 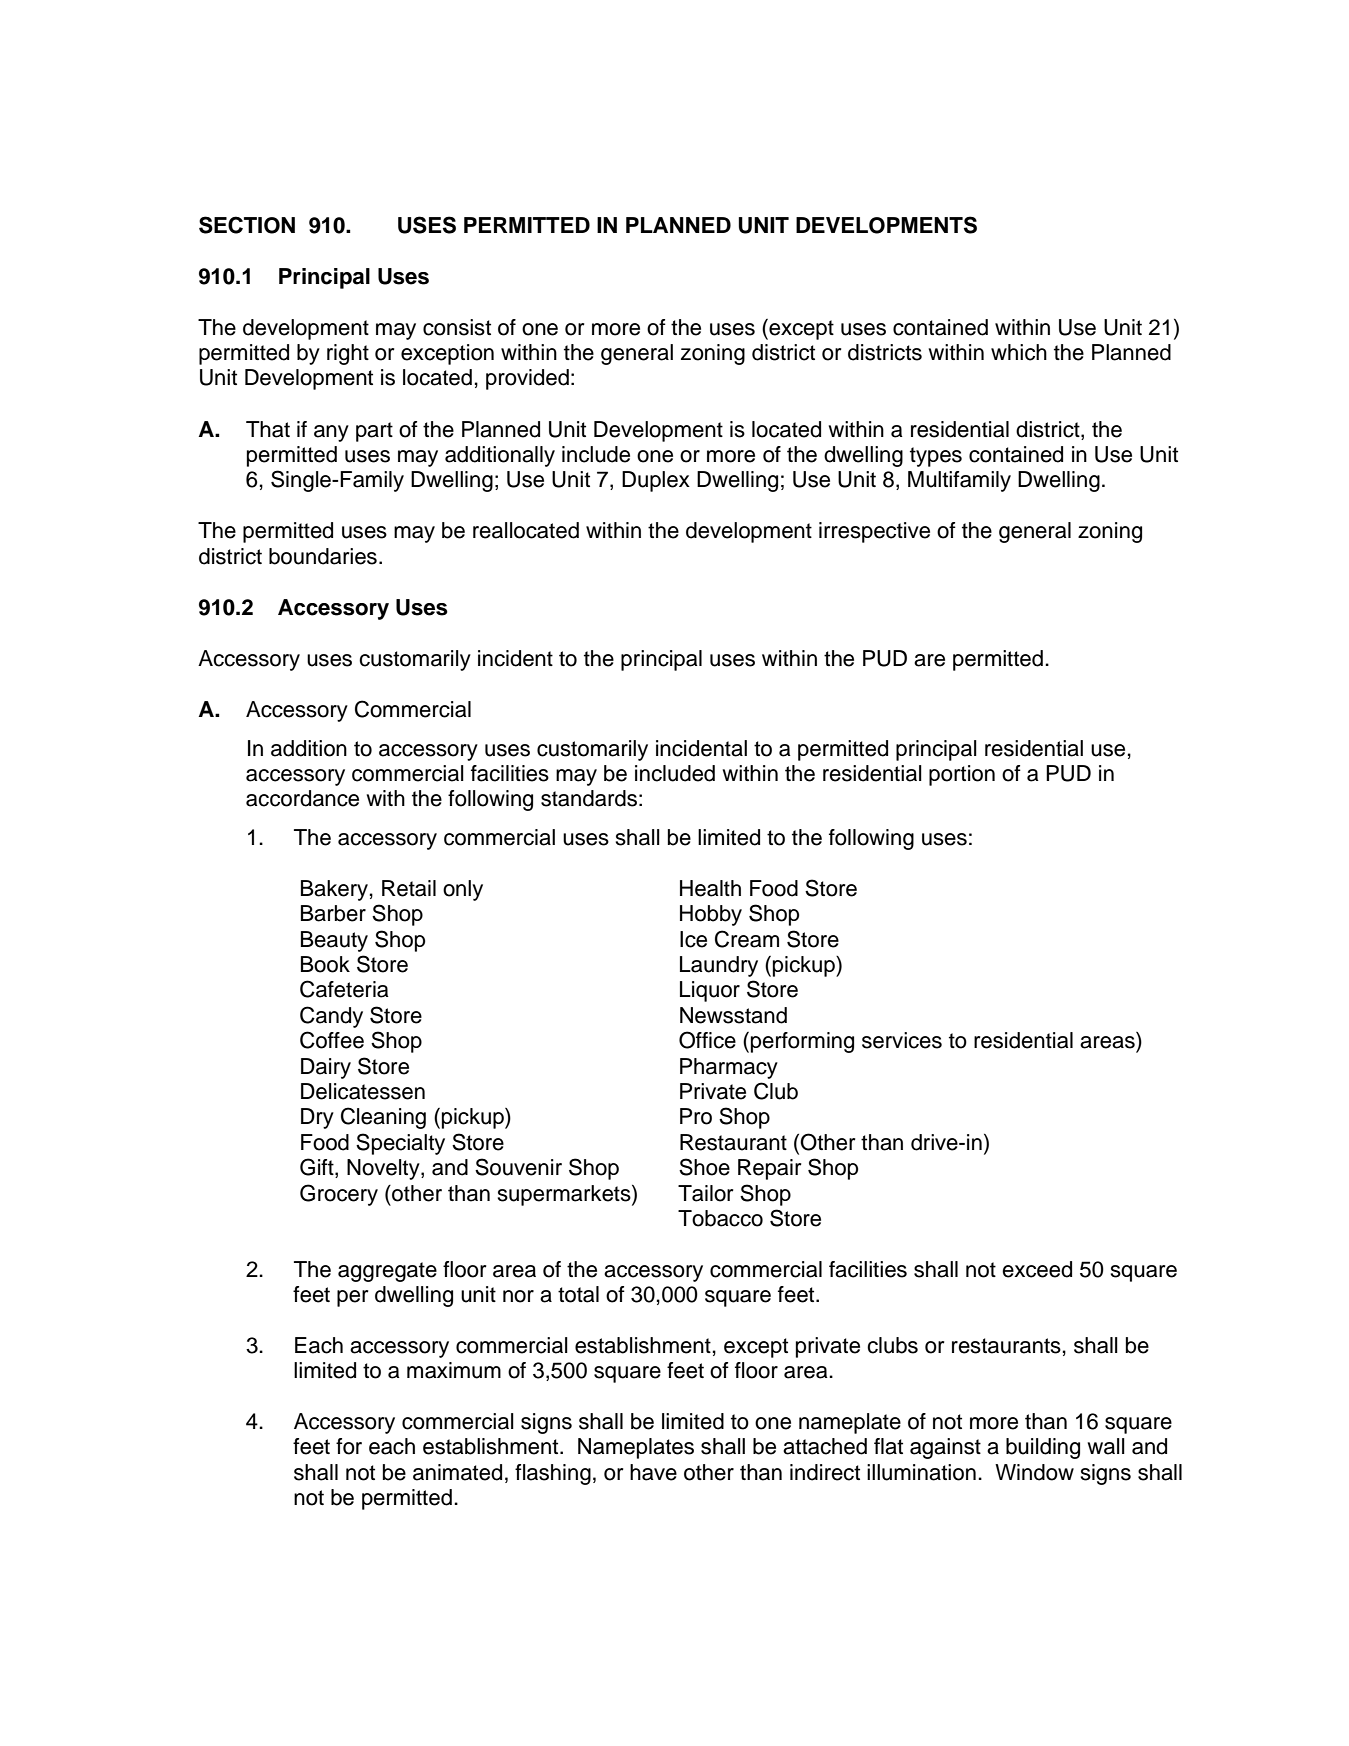 What do you see at coordinates (1019, 352) in the screenshot?
I see `which` at bounding box center [1019, 352].
